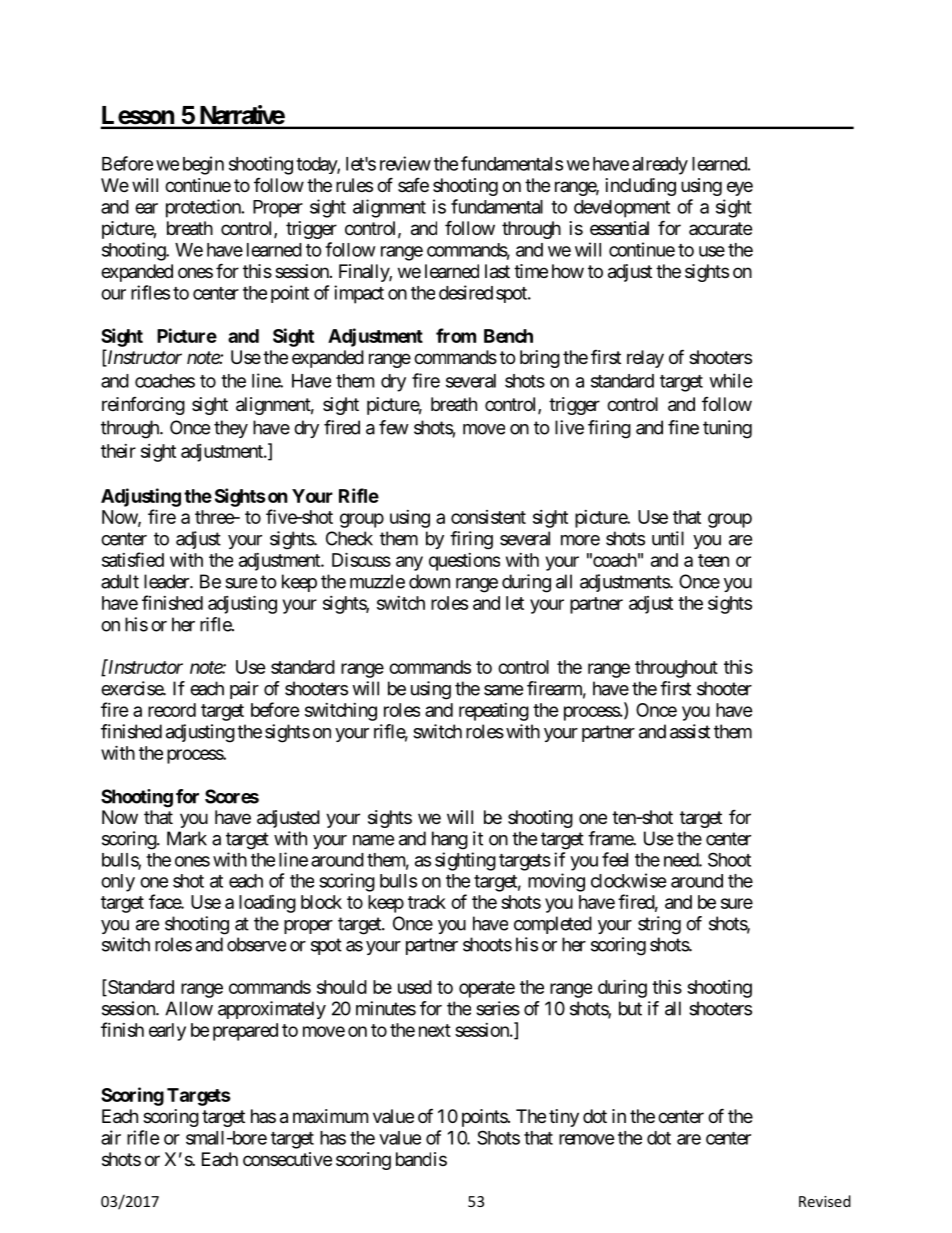 The width and height of the screenshot is (952, 1233). What do you see at coordinates (405, 163) in the screenshot?
I see `review` at bounding box center [405, 163].
